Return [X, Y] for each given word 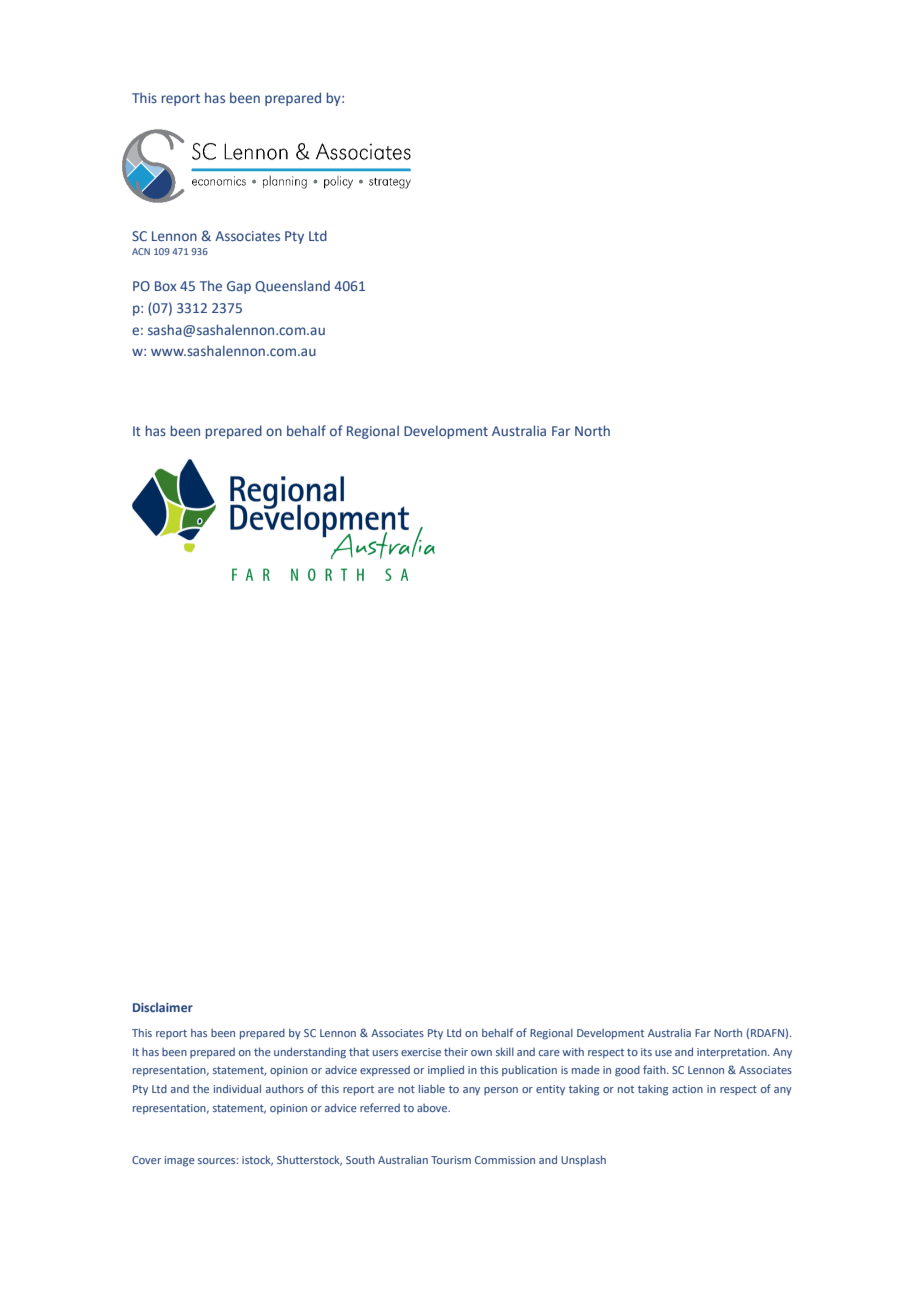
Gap [239, 287]
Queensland [292, 286]
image [180, 1161]
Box [166, 286]
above [433, 1108]
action [687, 1089]
